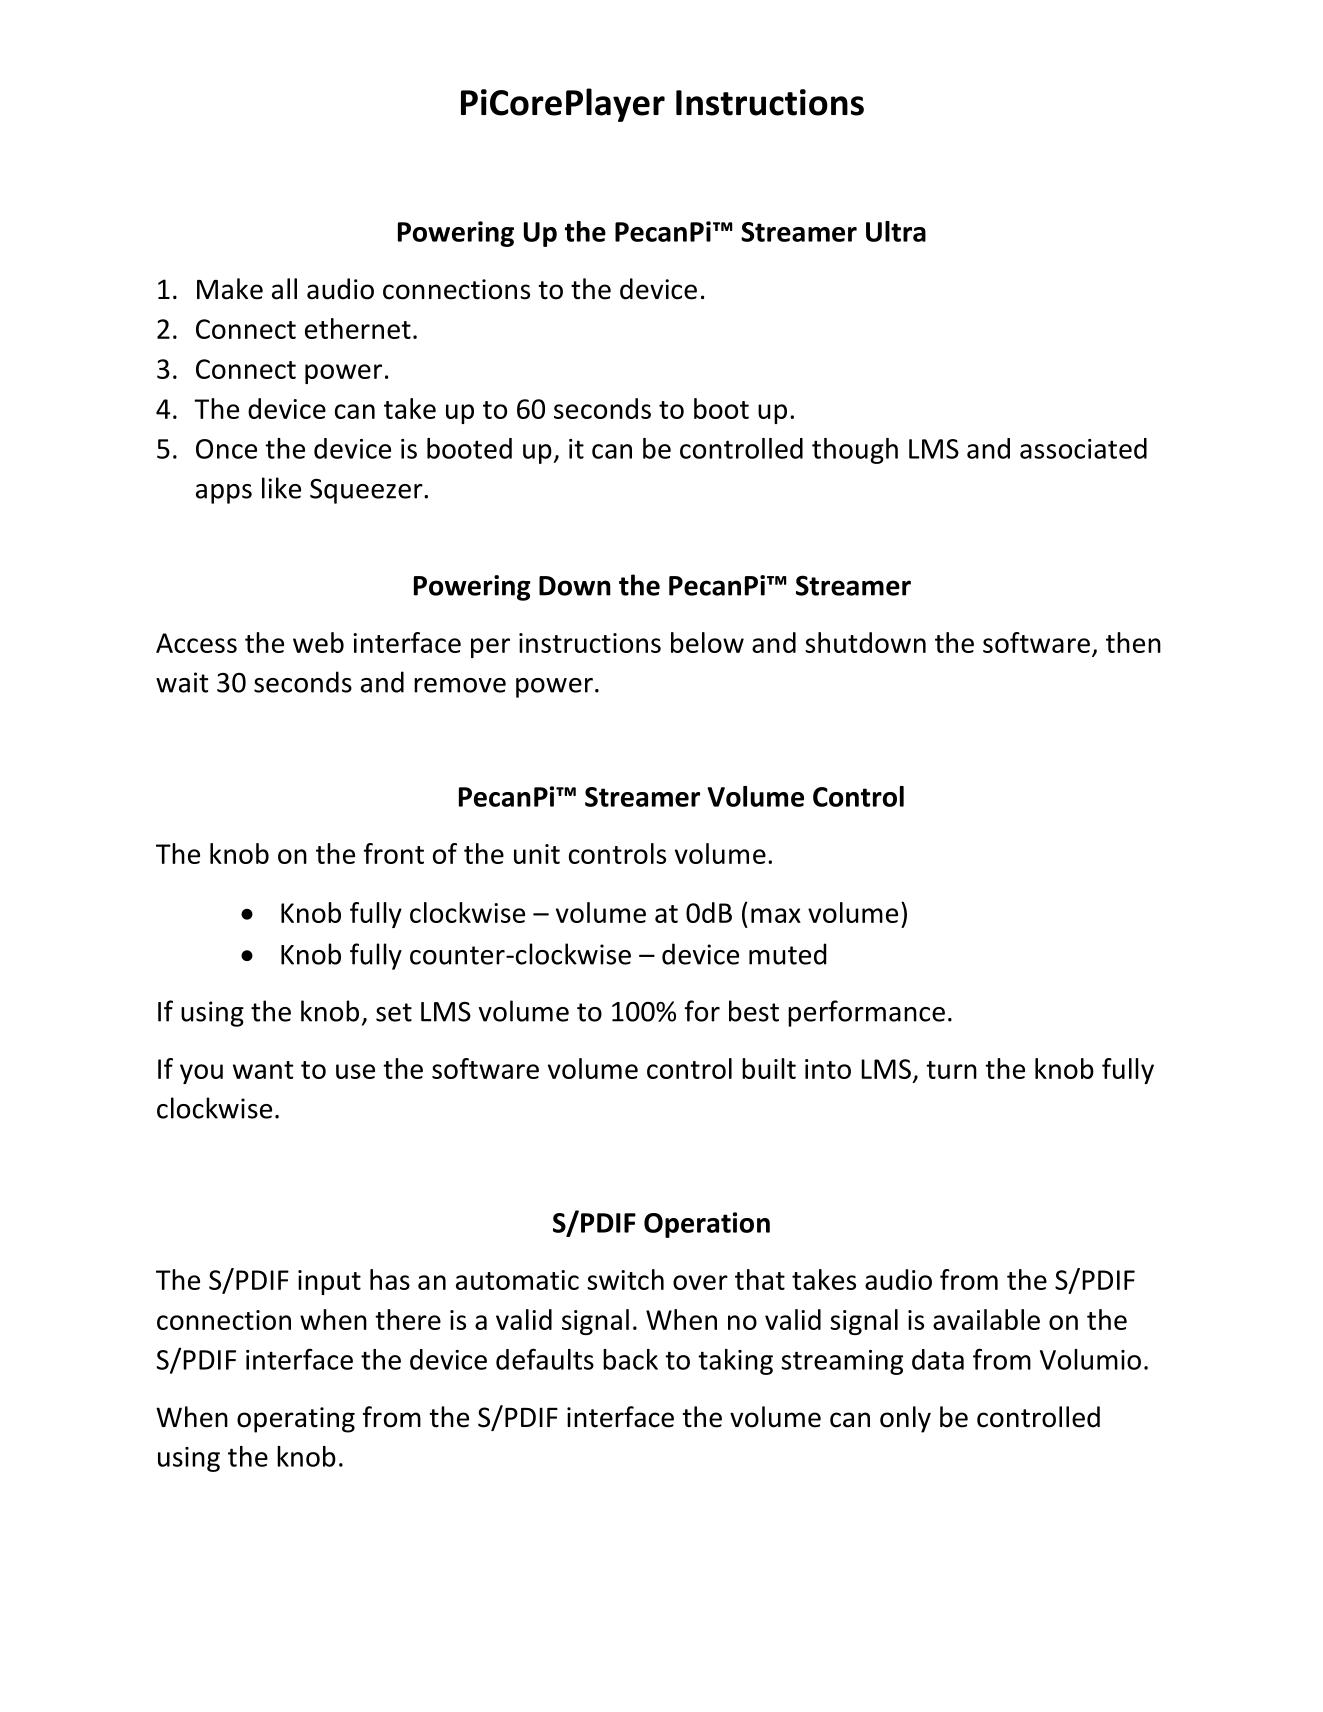  Describe the element at coordinates (281, 488) in the screenshot. I see `like` at that location.
